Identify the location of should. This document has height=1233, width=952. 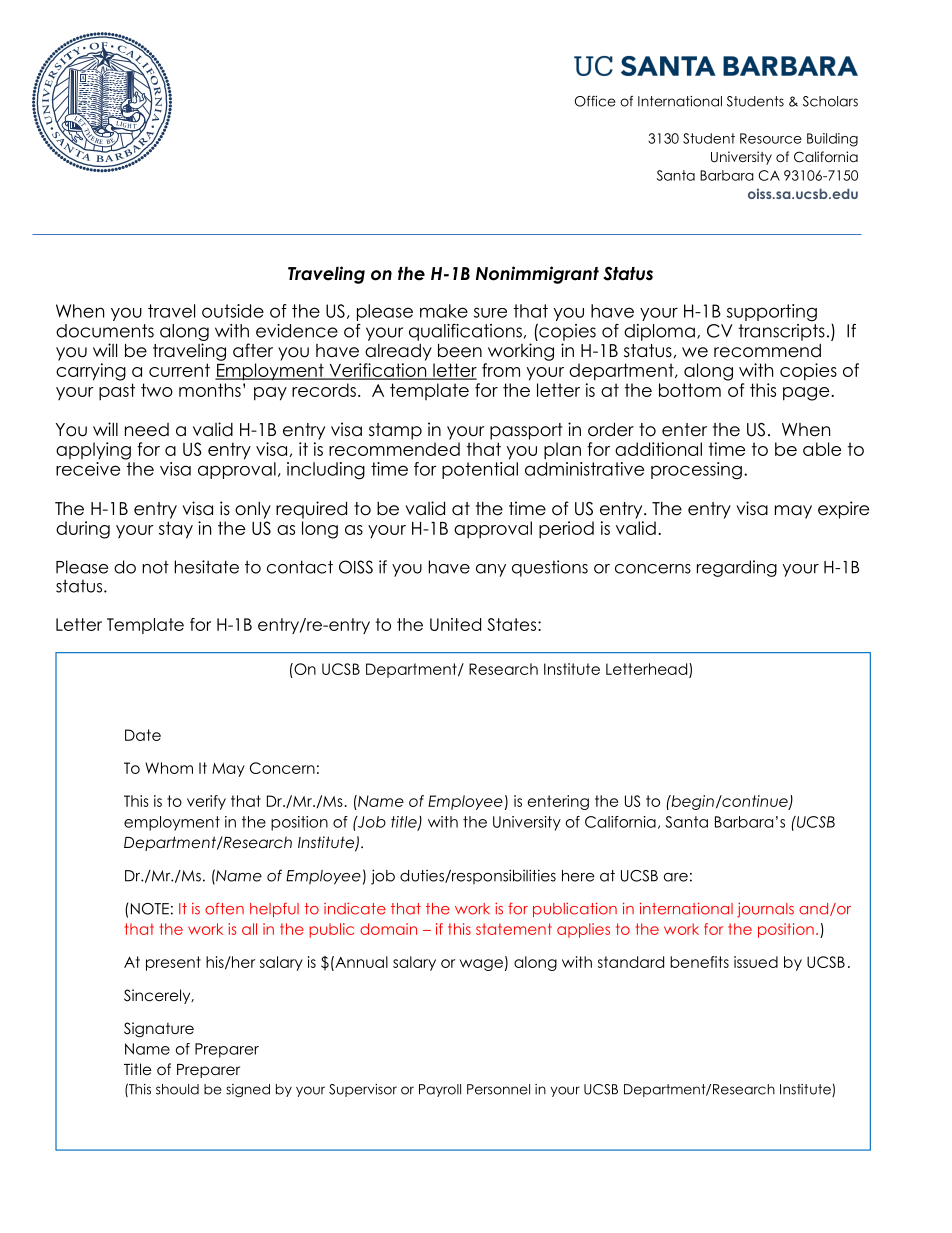
(177, 1089).
